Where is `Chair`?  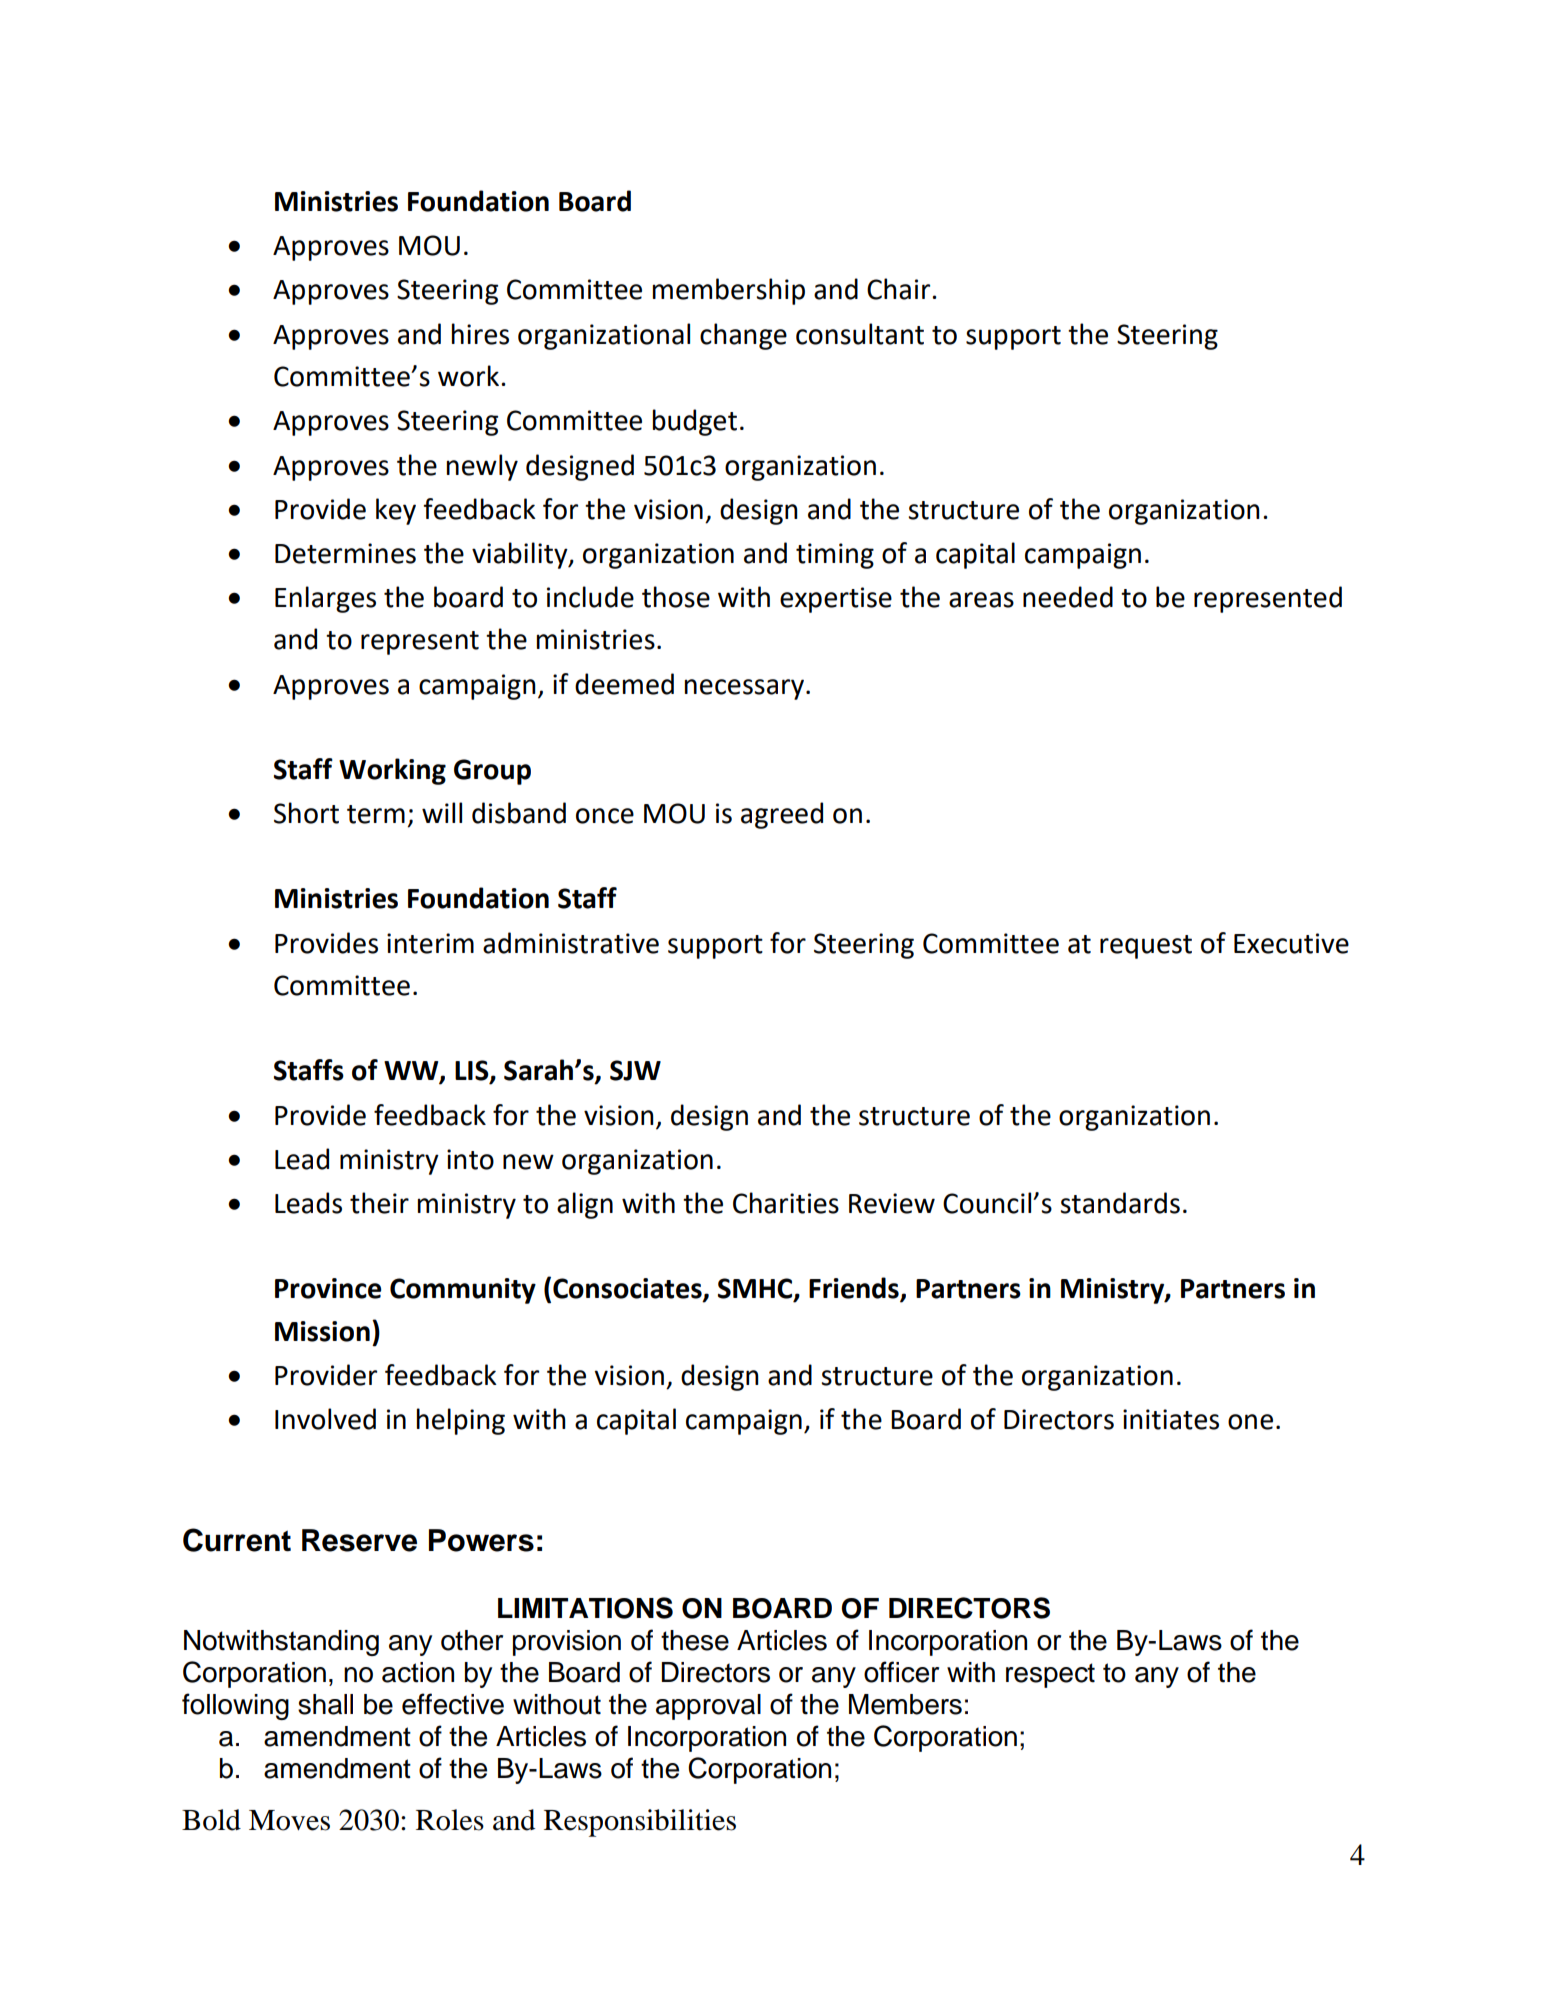
Chair is located at coordinates (900, 289).
